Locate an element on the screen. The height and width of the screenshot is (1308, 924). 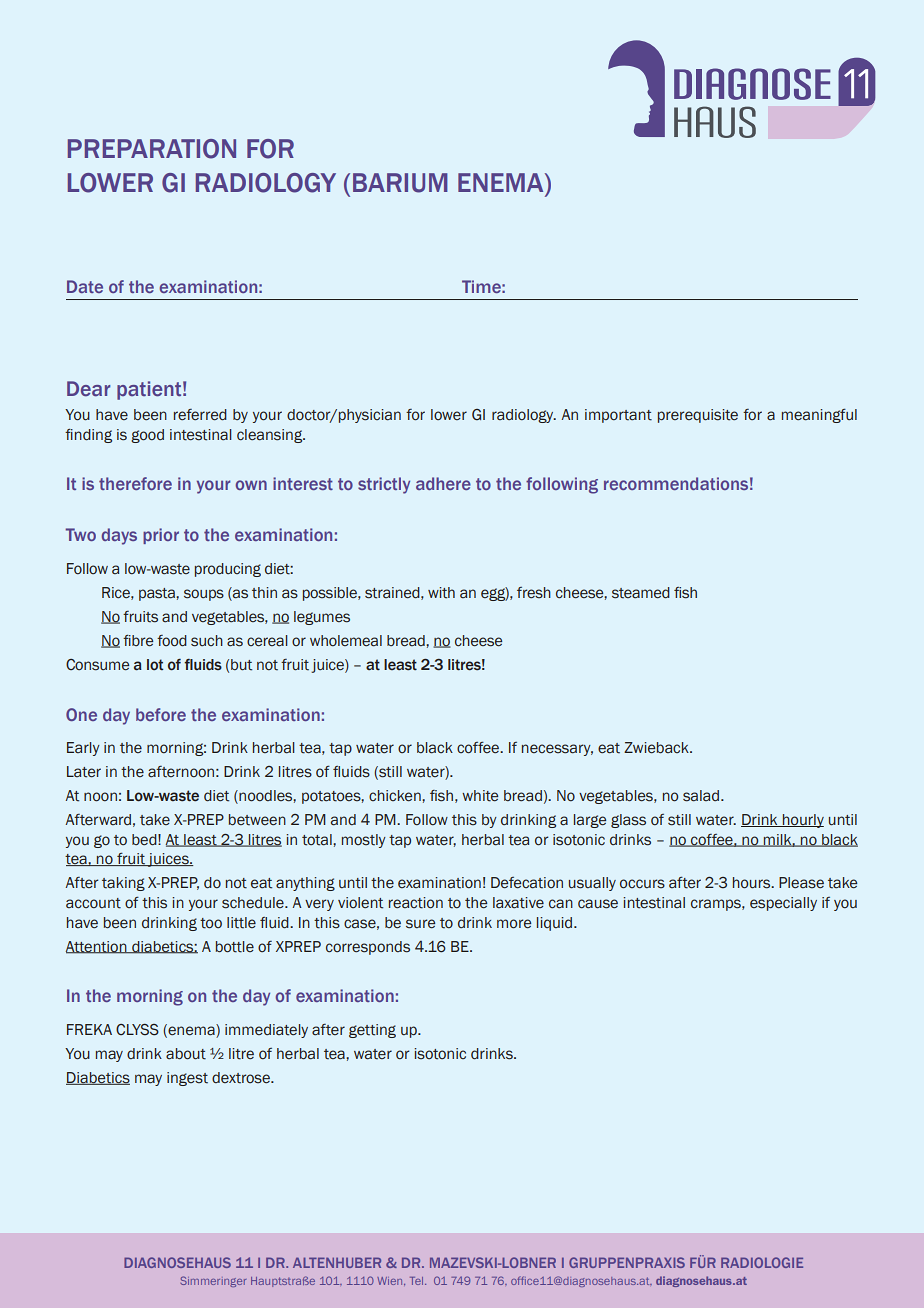
Later is located at coordinates (84, 772).
